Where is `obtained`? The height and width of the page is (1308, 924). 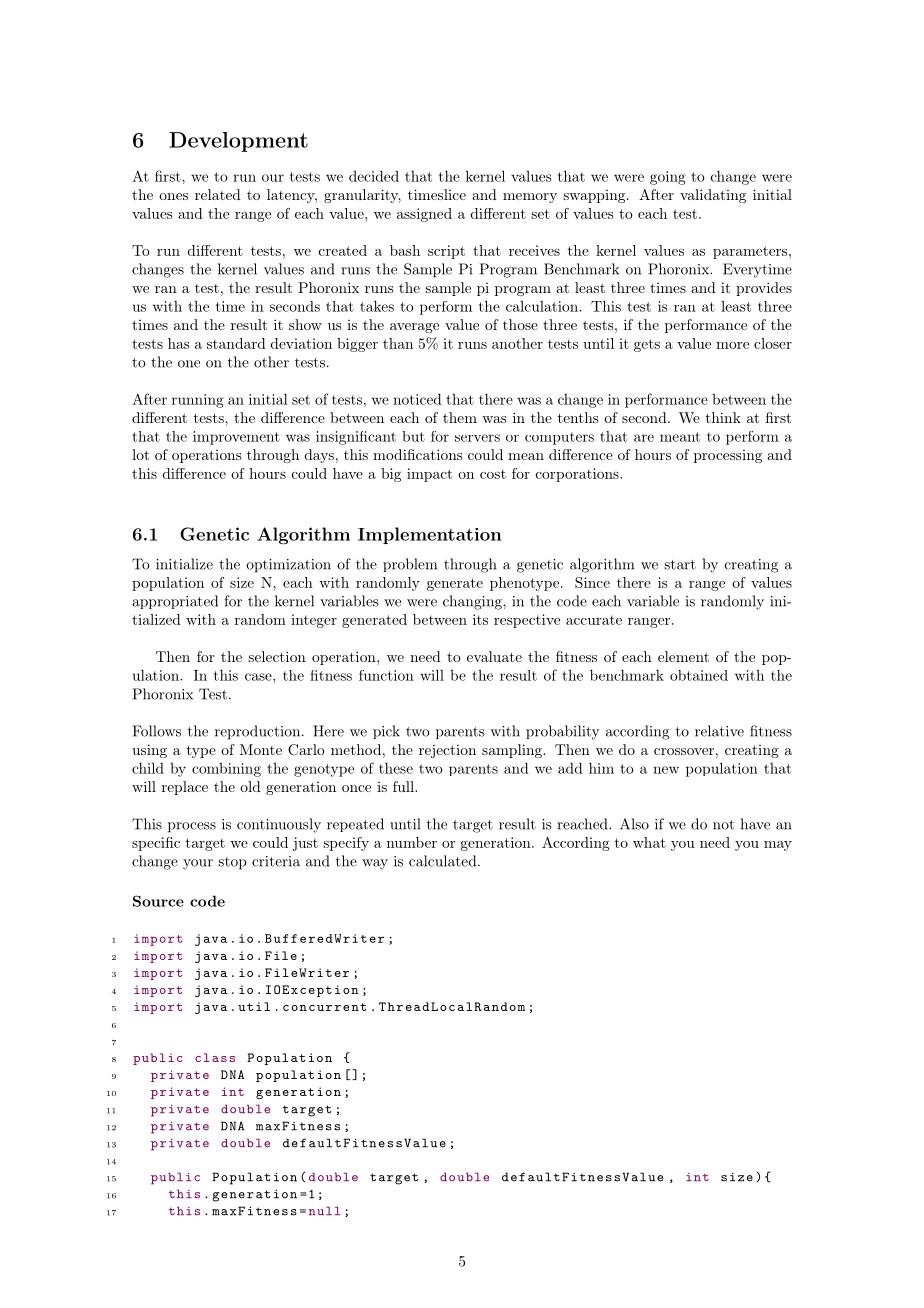 obtained is located at coordinates (699, 675).
